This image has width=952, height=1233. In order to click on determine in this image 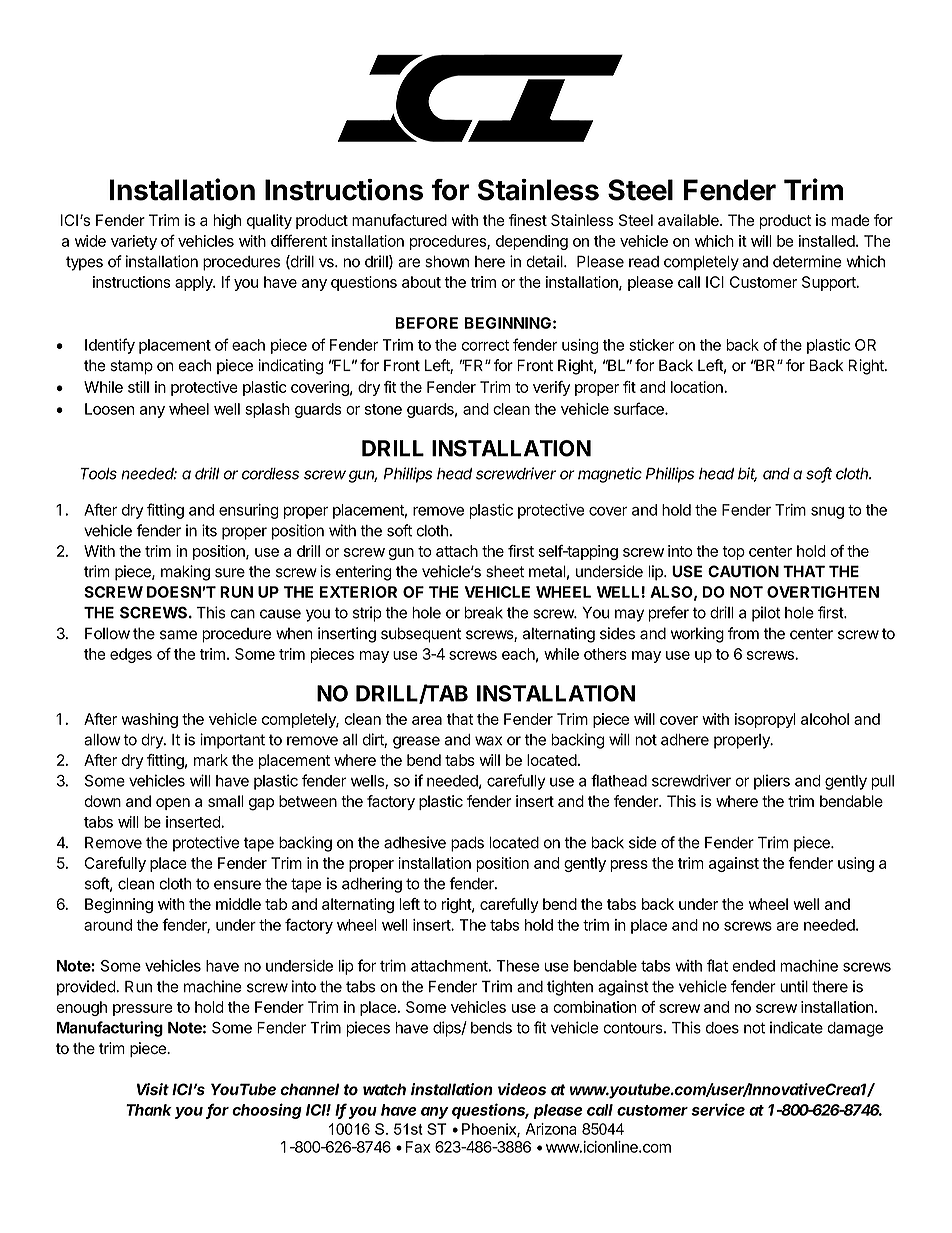, I will do `click(807, 261)`.
